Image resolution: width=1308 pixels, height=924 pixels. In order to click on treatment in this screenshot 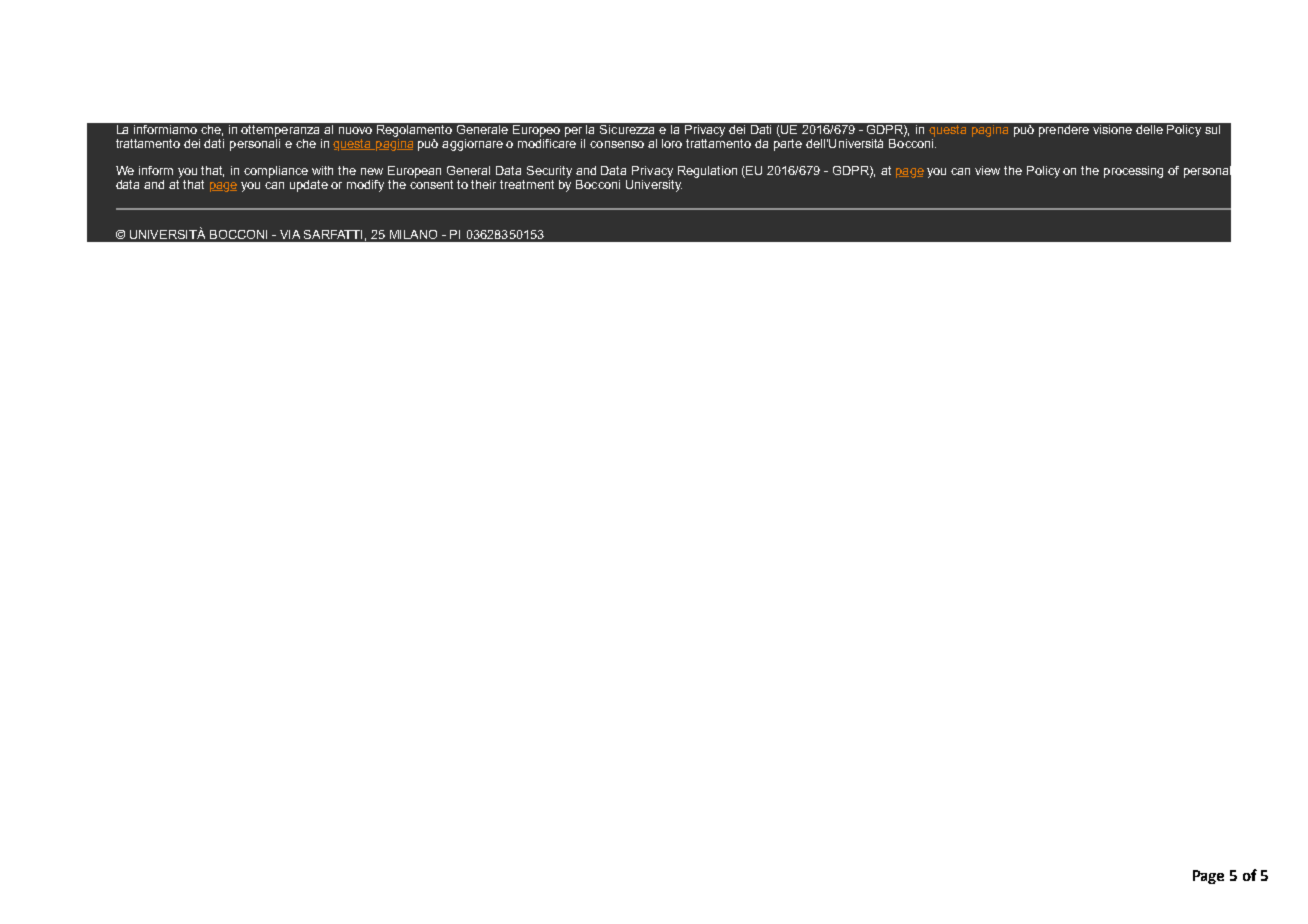, I will do `click(527, 184)`.
